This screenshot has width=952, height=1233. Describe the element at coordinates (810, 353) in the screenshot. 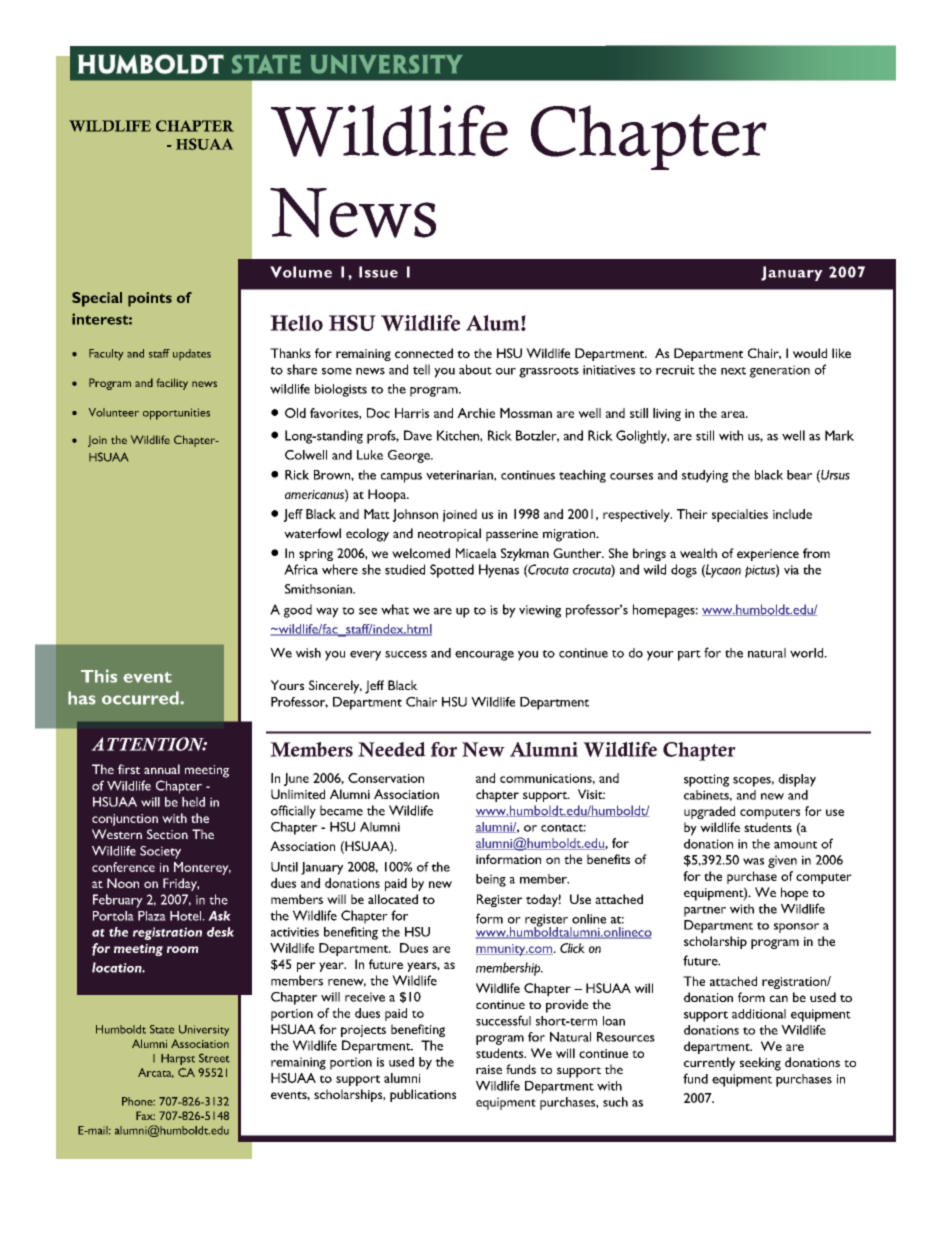

I see `would` at that location.
